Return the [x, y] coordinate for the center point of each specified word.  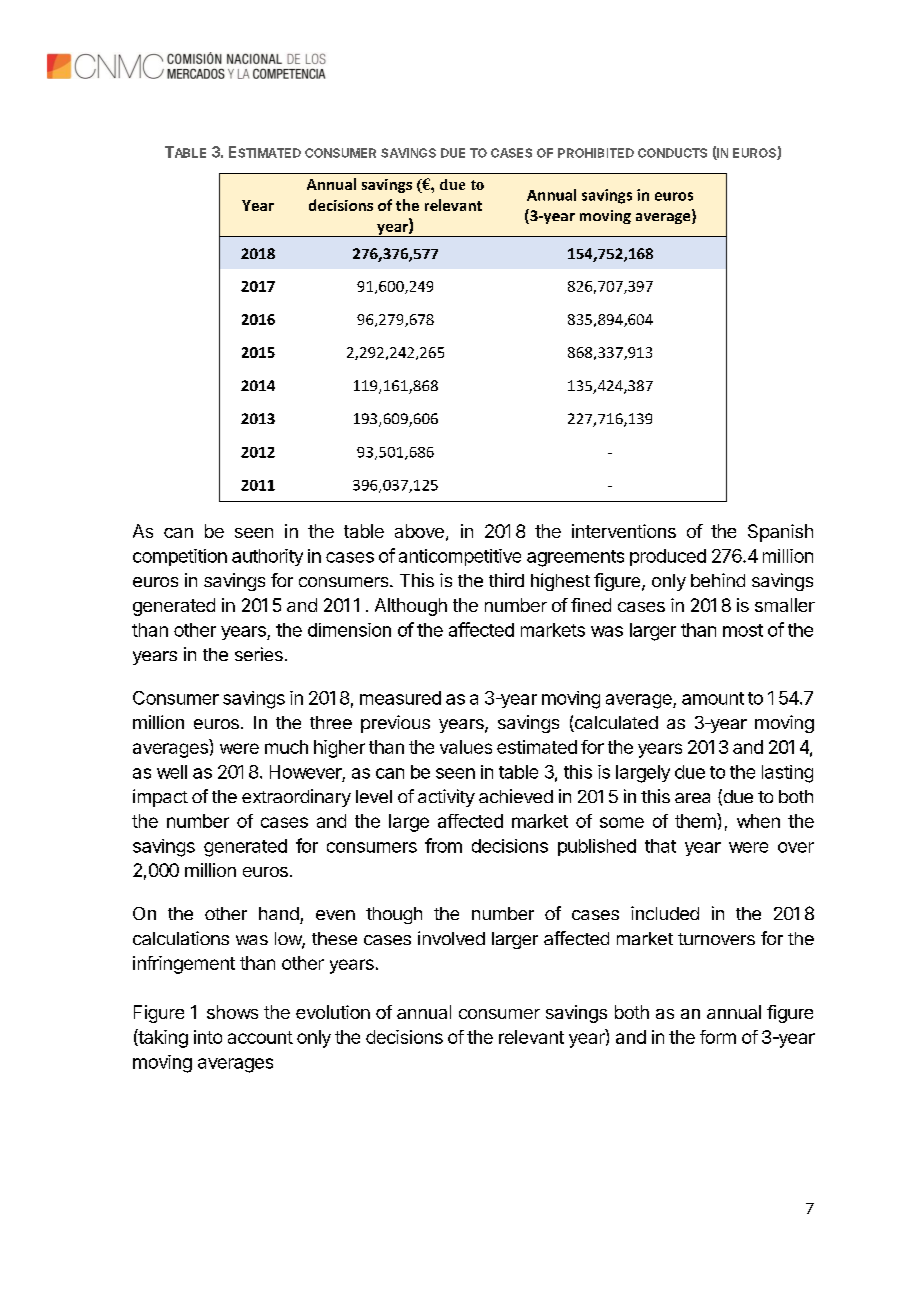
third [506, 580]
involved [451, 938]
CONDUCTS [672, 153]
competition [180, 557]
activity [446, 798]
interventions [624, 531]
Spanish [780, 533]
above [419, 531]
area [692, 798]
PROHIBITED [596, 153]
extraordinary [296, 798]
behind [718, 580]
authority [267, 557]
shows [232, 1012]
